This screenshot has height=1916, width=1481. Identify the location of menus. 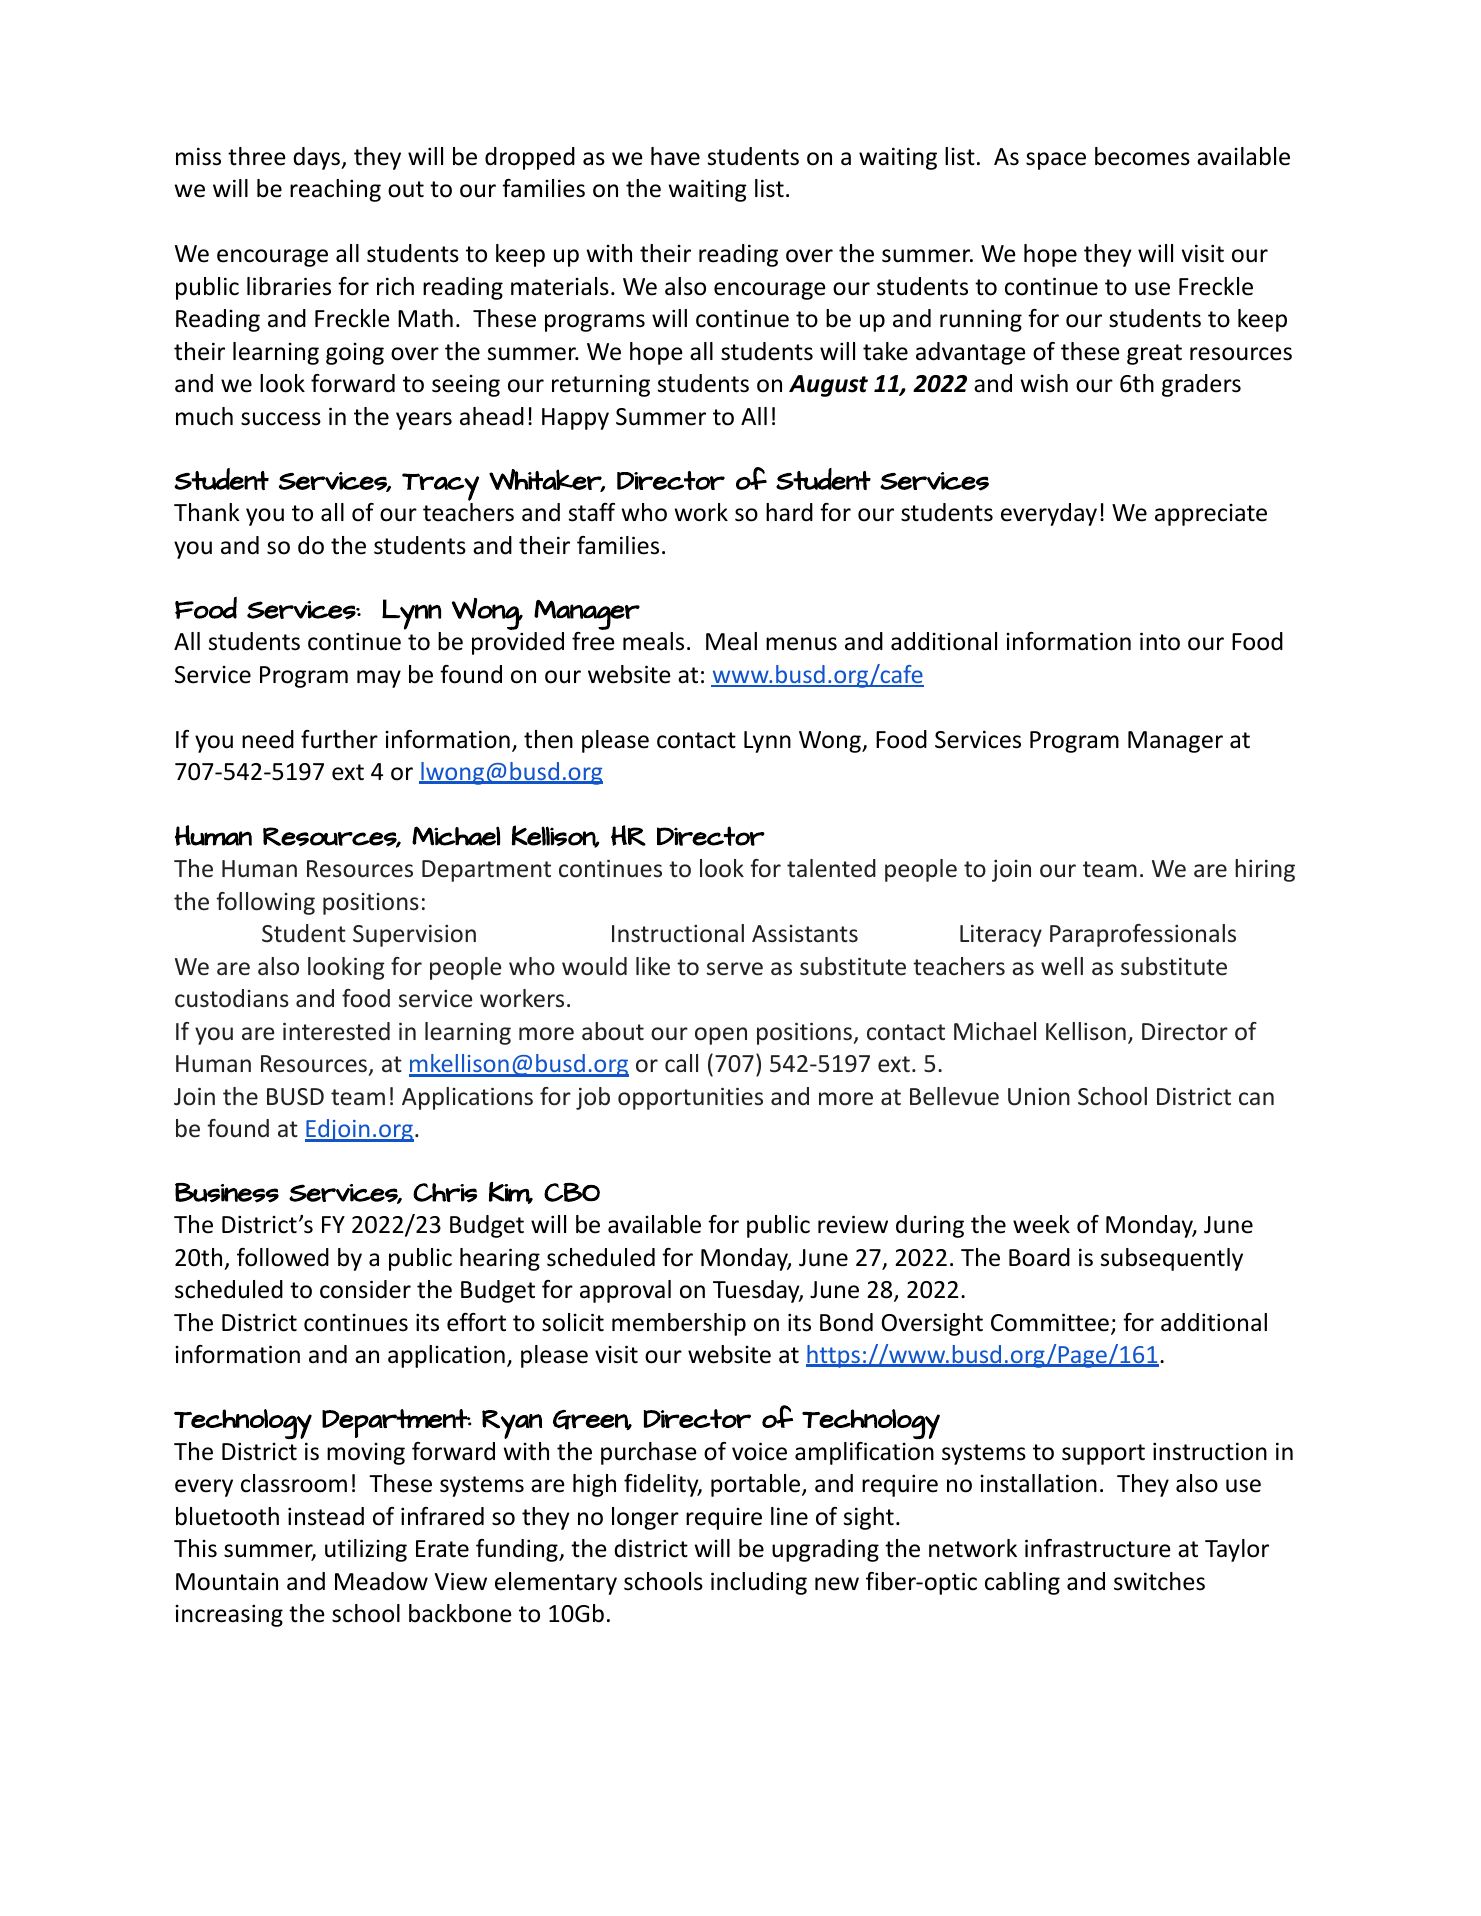
(801, 644).
